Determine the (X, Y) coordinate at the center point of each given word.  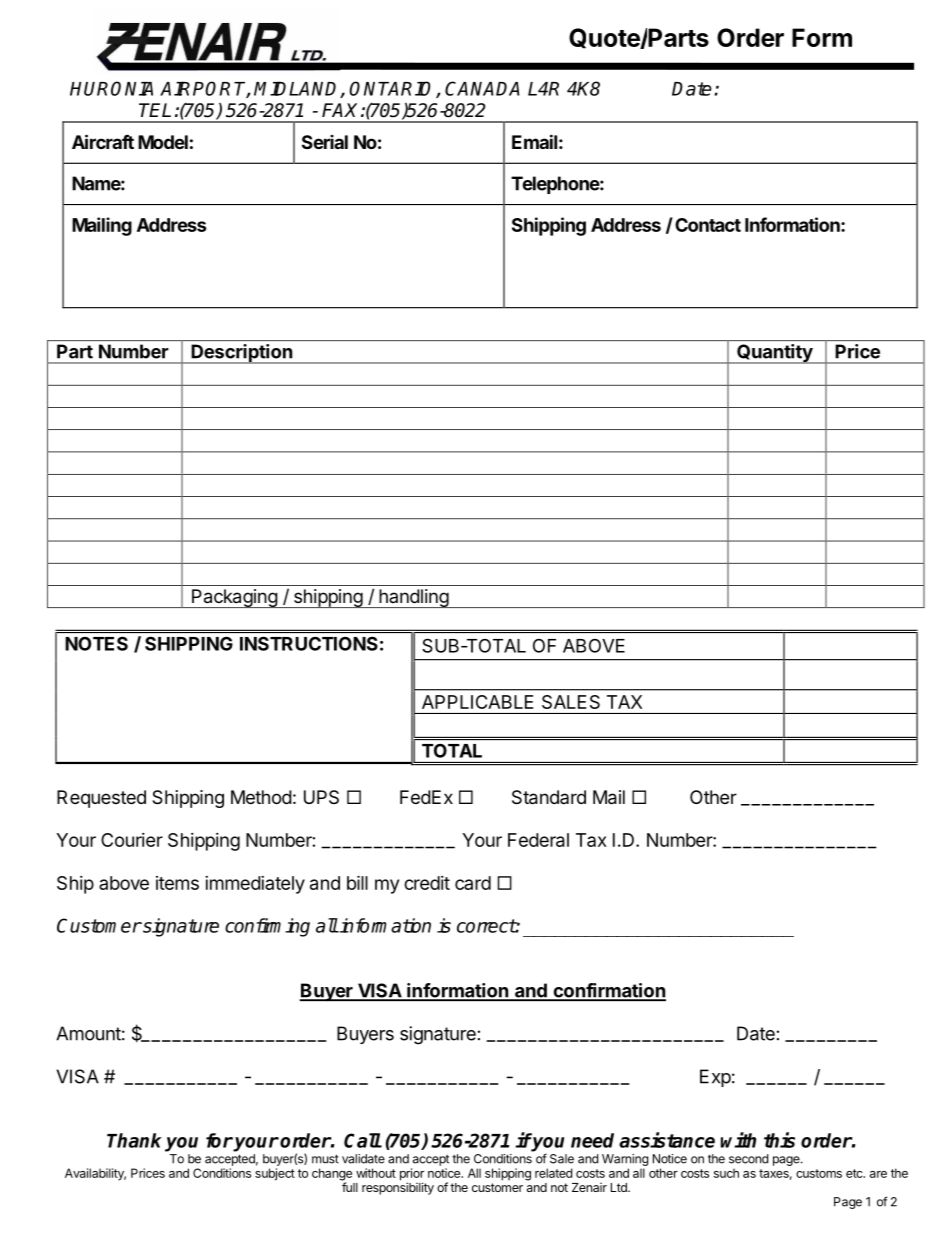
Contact (708, 225)
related (553, 1173)
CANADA (482, 88)
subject (275, 1174)
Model (163, 142)
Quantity (774, 354)
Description (242, 354)
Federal (538, 840)
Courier (132, 840)
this (779, 1140)
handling (413, 598)
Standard (549, 797)
